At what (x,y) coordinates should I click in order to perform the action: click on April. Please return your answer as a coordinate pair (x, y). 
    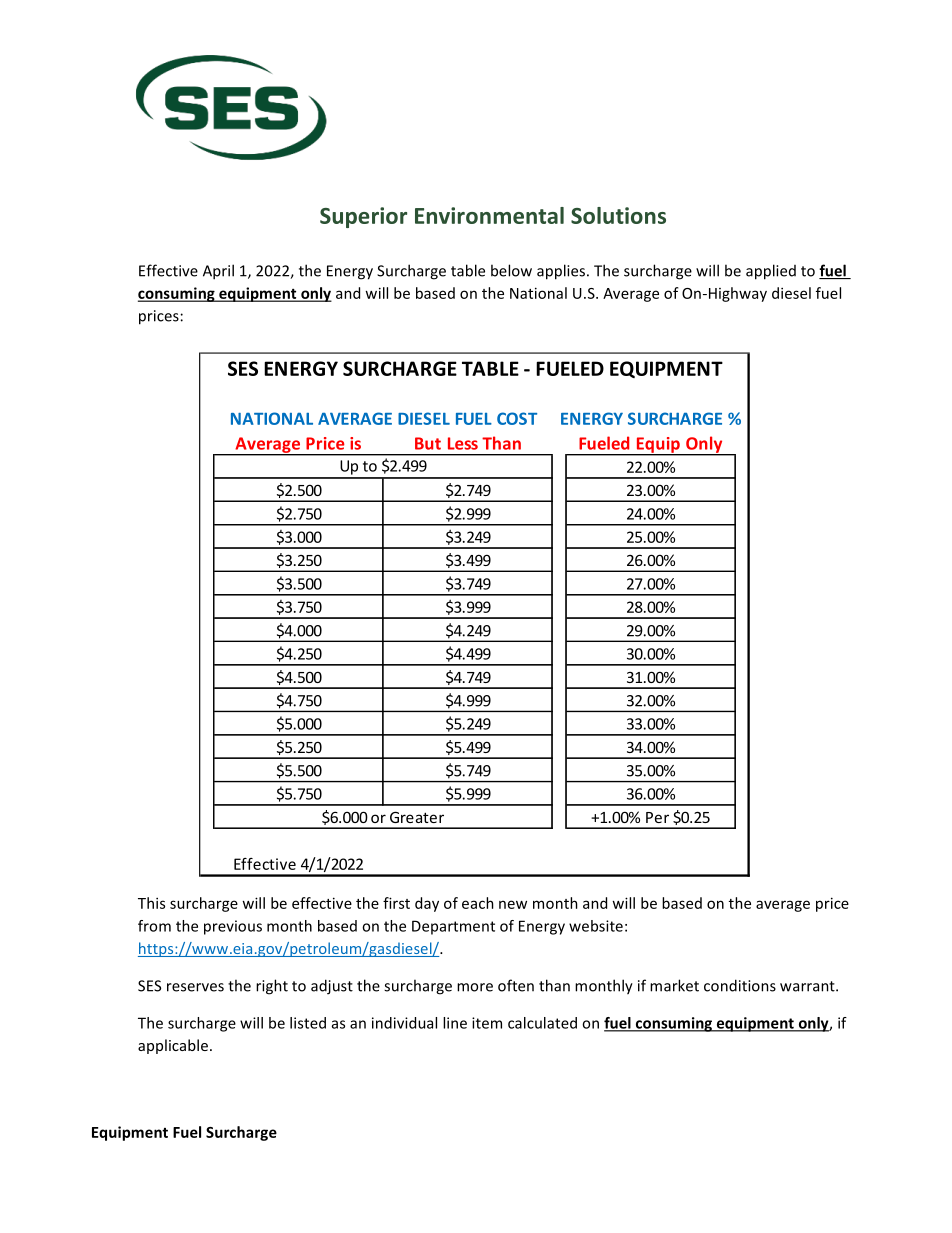
    Looking at the image, I should click on (218, 272).
